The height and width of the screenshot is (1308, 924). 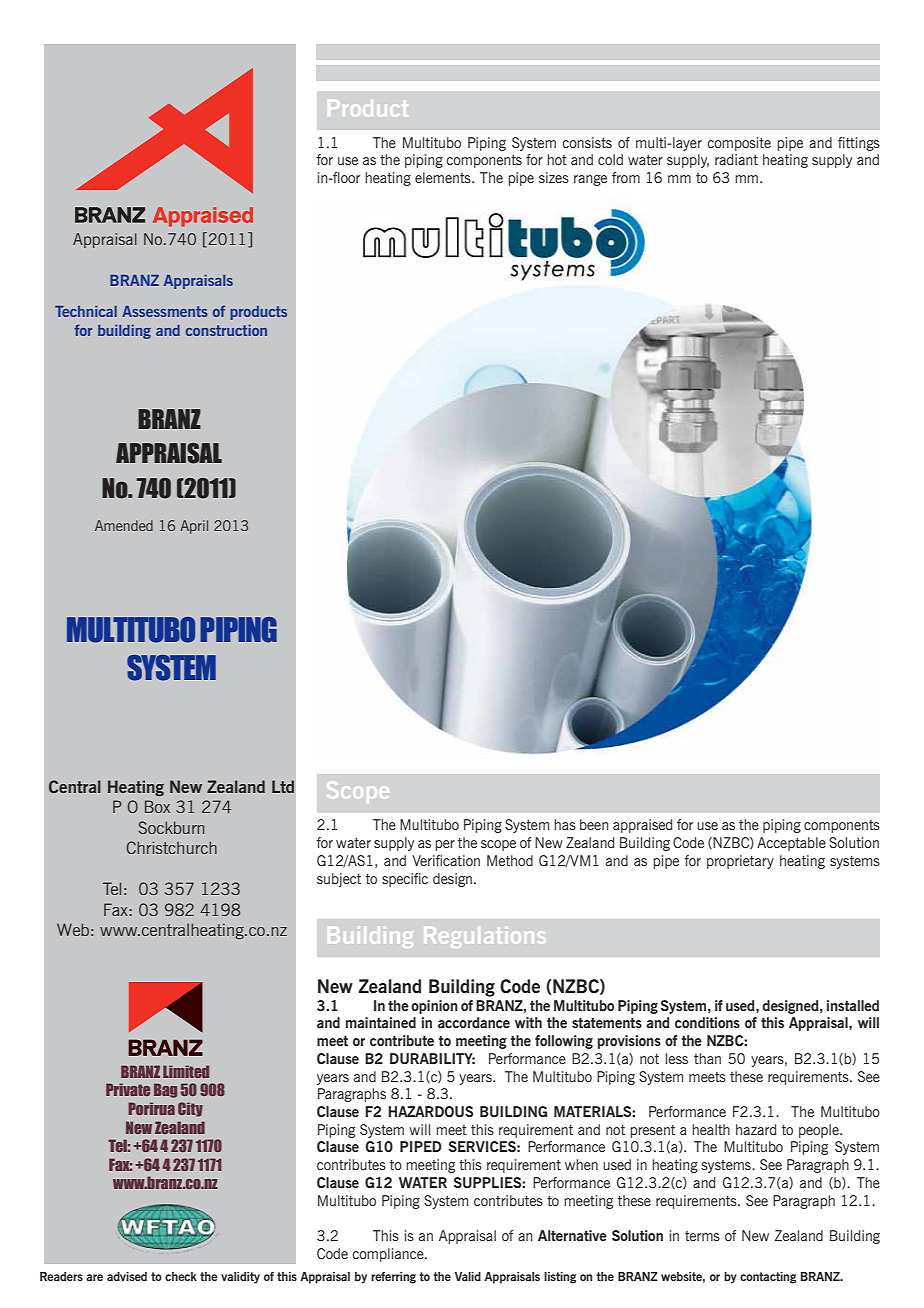 What do you see at coordinates (791, 844) in the screenshot?
I see `Acceptable` at bounding box center [791, 844].
